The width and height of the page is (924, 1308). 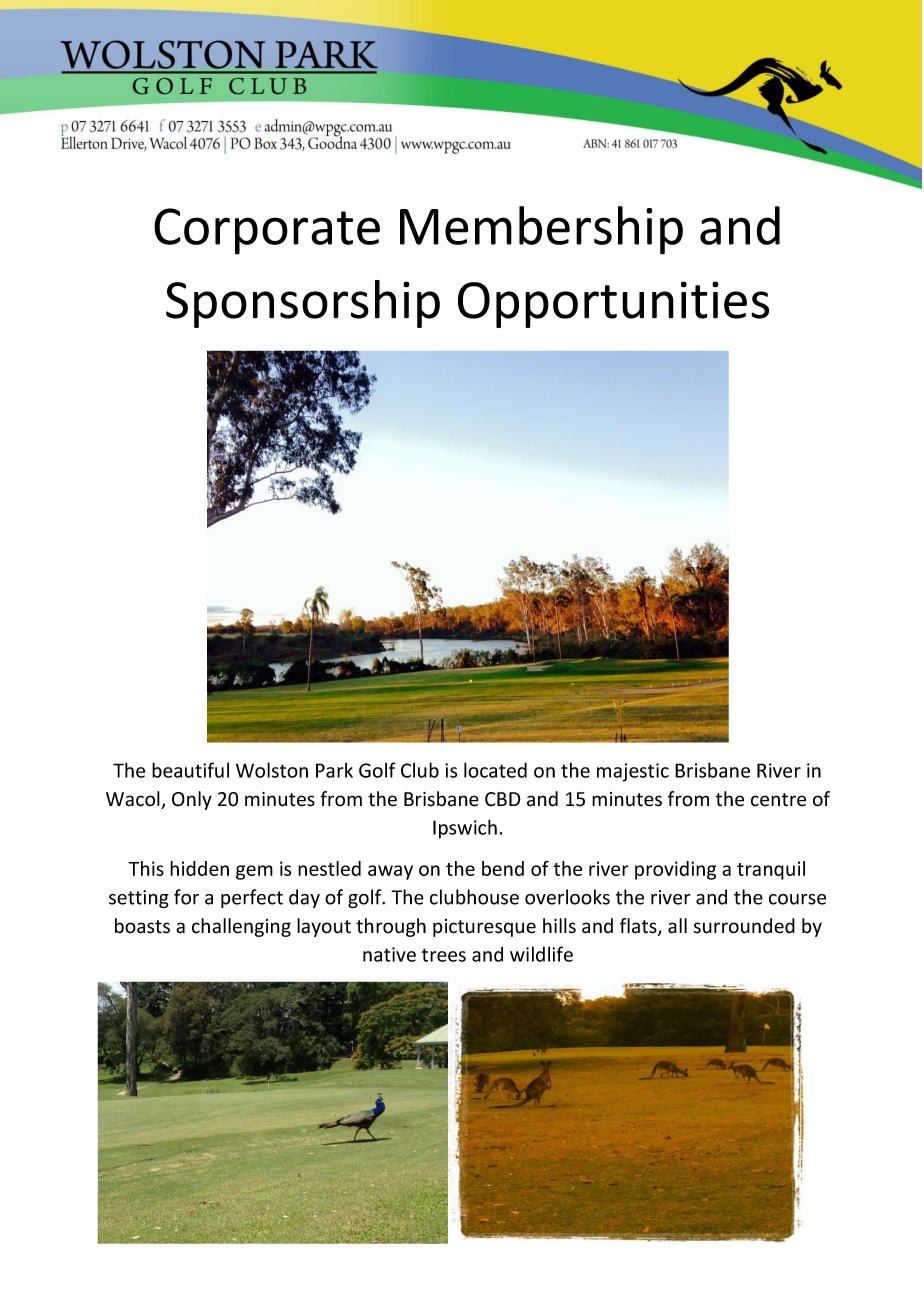 I want to click on majestic, so click(x=633, y=772).
